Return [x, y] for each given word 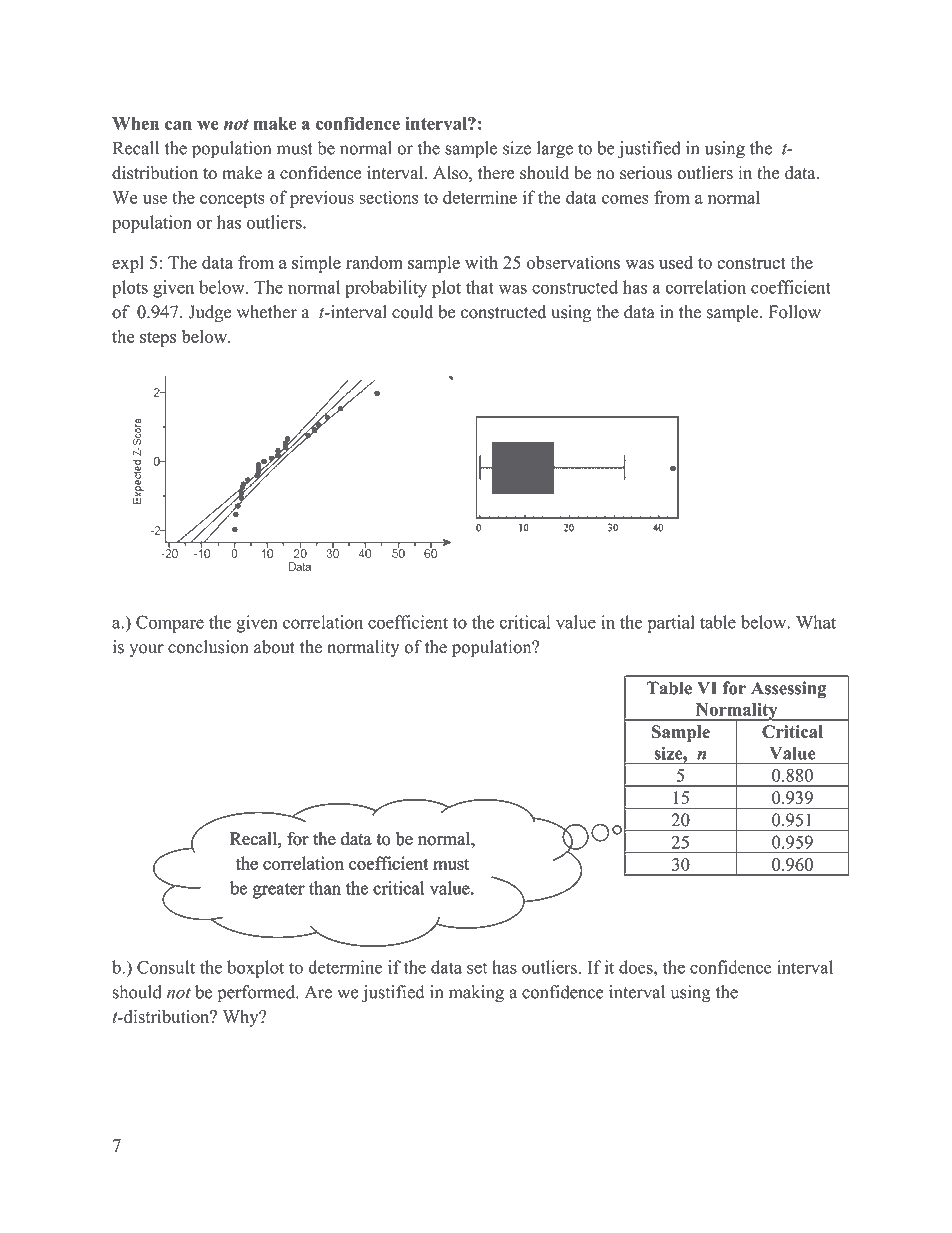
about [274, 647]
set [477, 968]
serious [646, 173]
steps [158, 339]
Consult [166, 967]
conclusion [208, 647]
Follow [795, 312]
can [178, 125]
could [412, 312]
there [496, 173]
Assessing [789, 690]
